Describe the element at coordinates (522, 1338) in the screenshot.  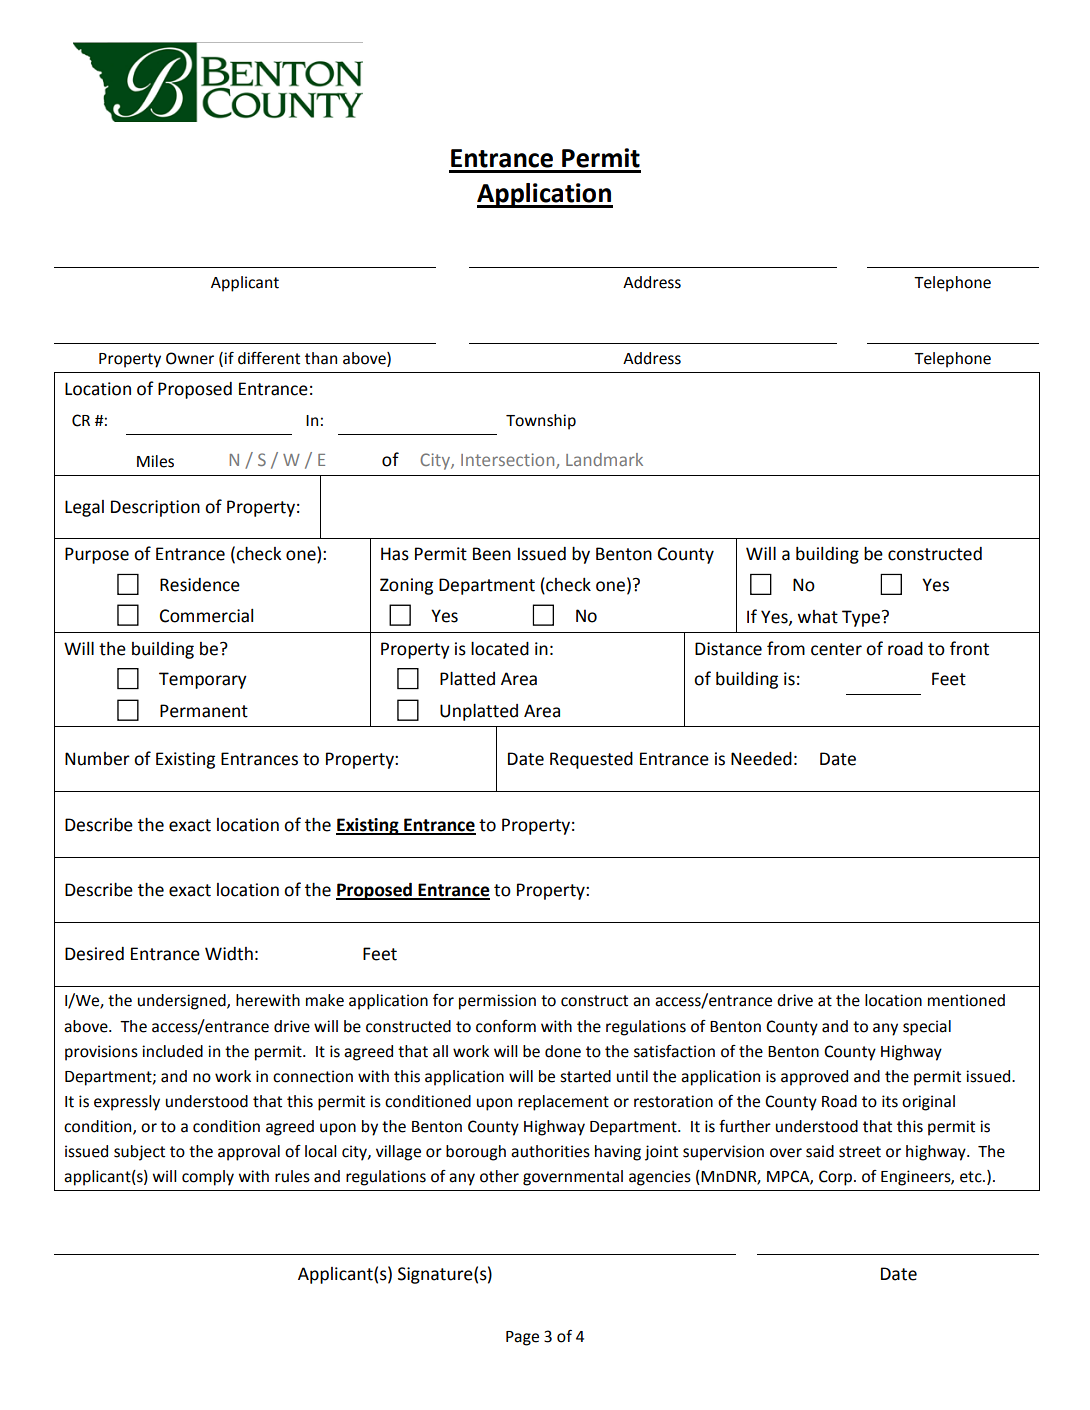
I see `Page` at that location.
